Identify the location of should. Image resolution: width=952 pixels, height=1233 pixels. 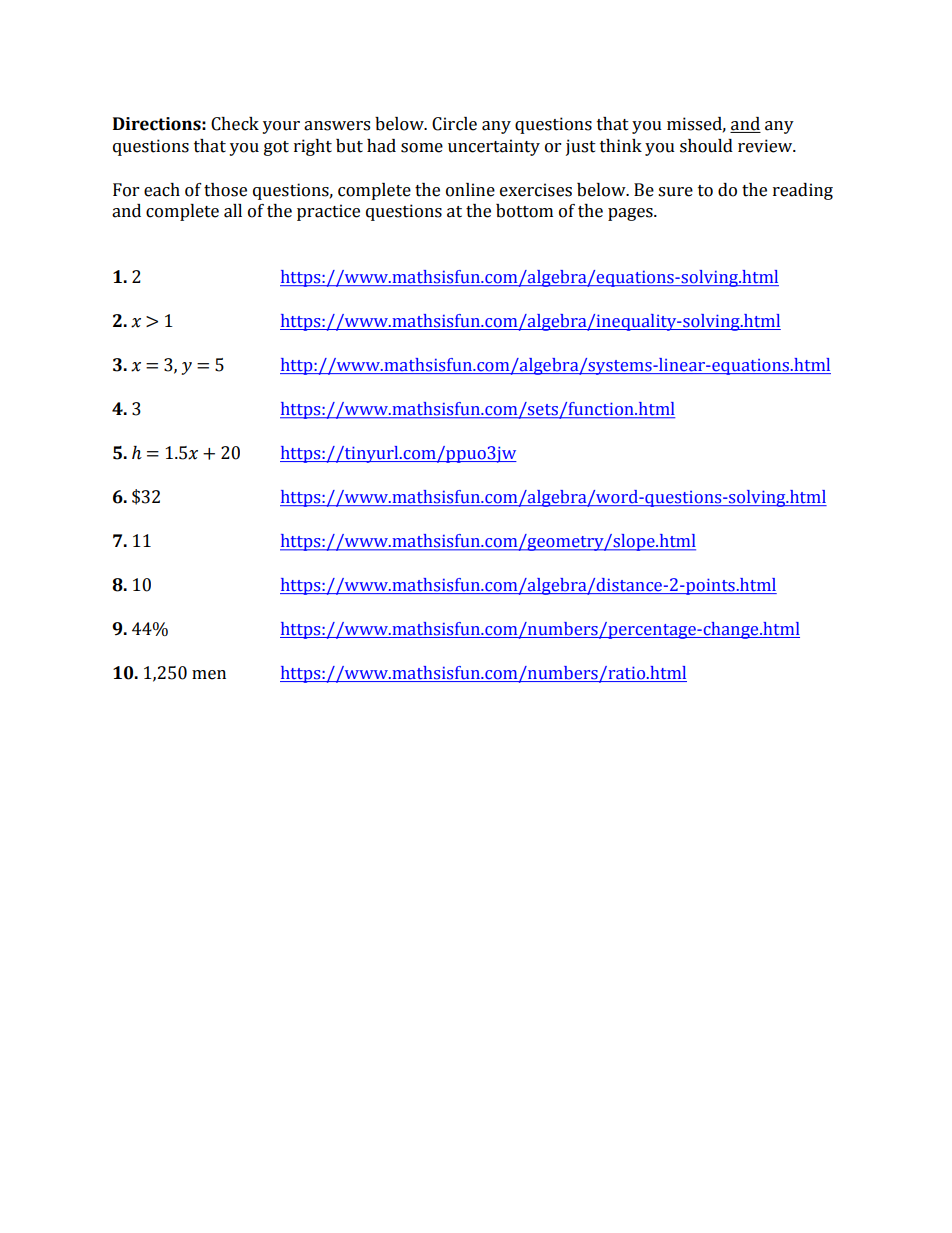
(706, 146).
